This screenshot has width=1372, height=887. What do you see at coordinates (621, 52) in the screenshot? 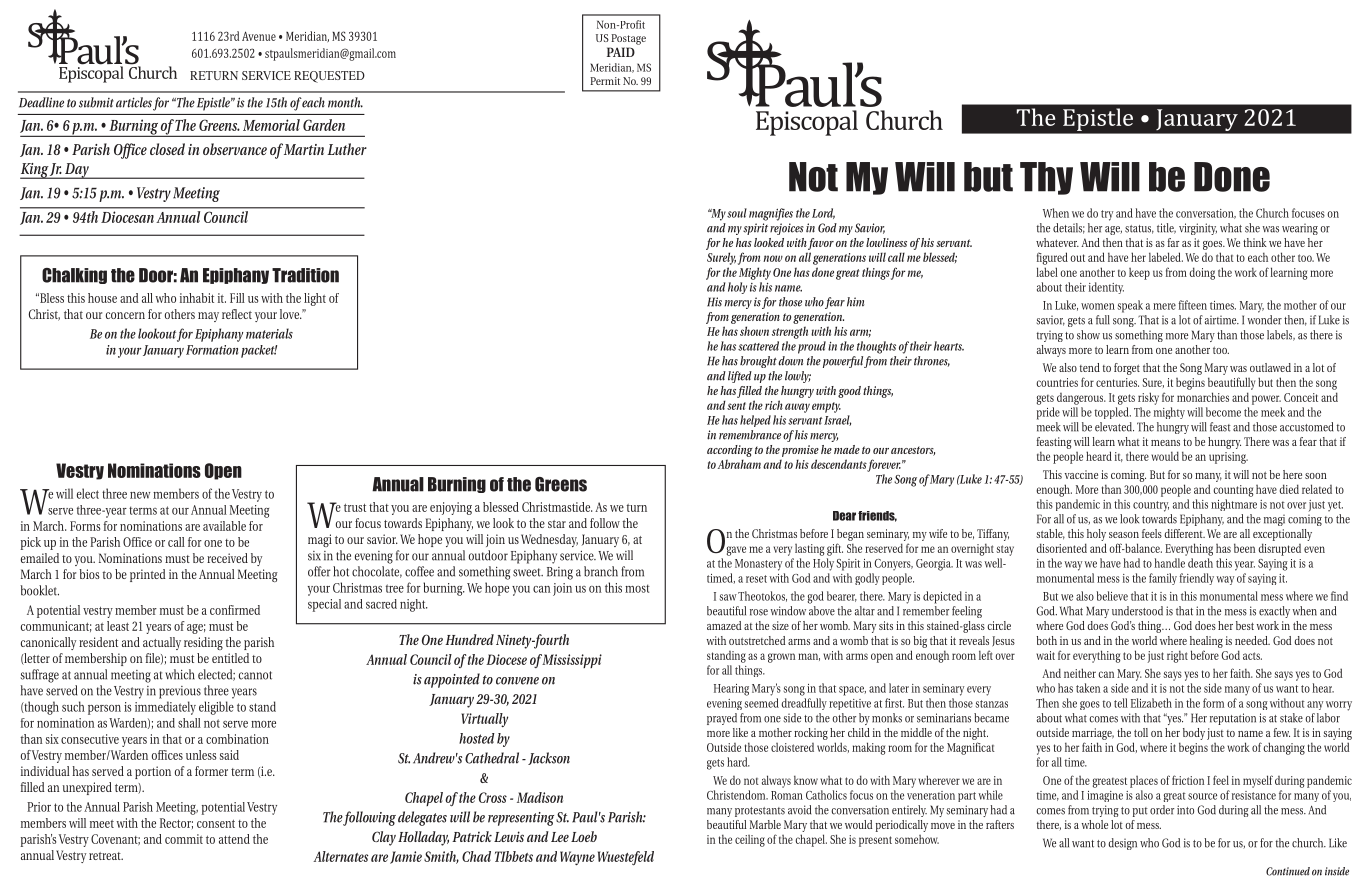
I see `PAID` at bounding box center [621, 52].
